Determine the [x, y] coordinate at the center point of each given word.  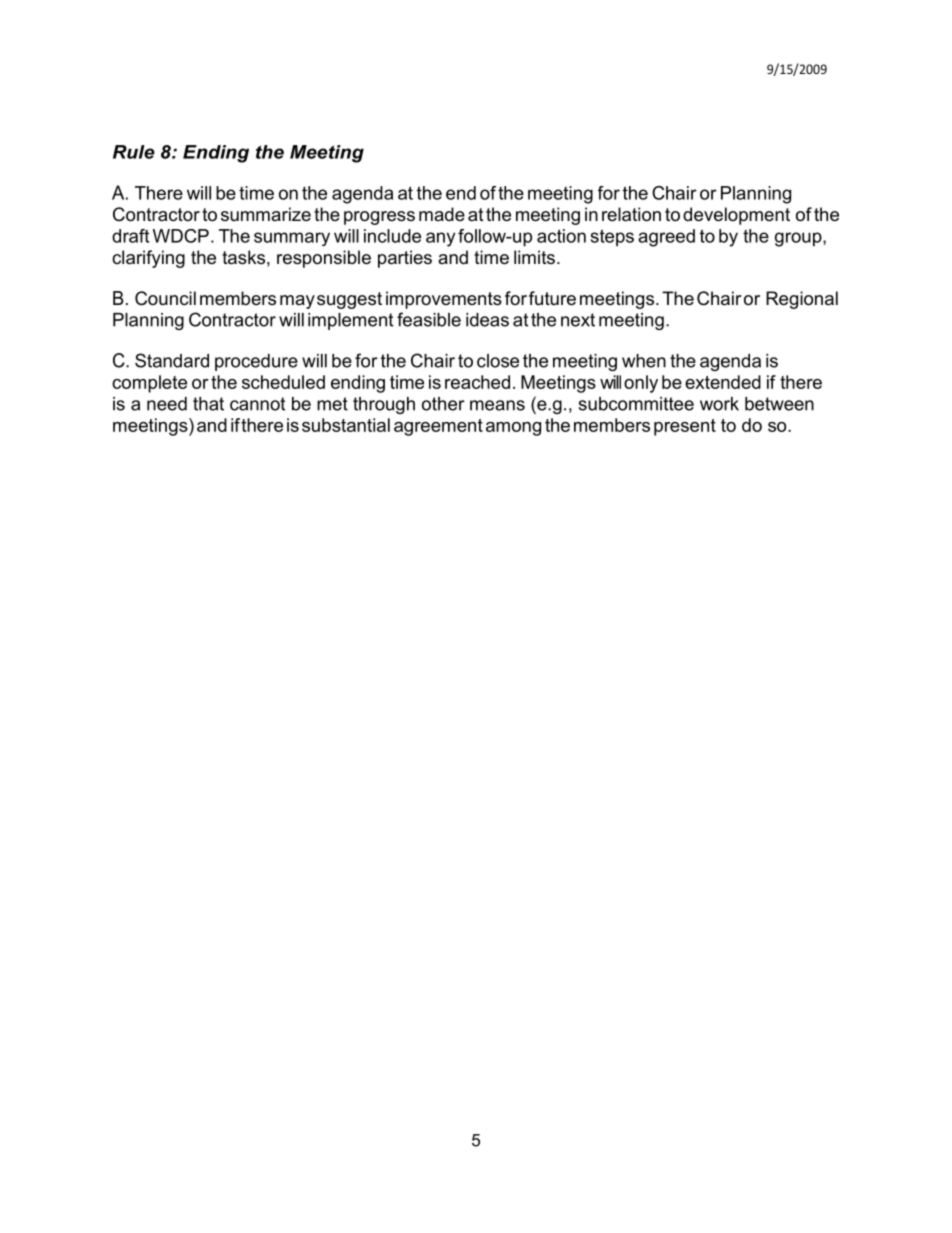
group [799, 239]
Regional [802, 300]
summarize [266, 214]
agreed [666, 238]
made [442, 214]
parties [405, 259]
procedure [256, 362]
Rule [134, 152]
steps [612, 238]
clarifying [148, 259]
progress [379, 218]
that [208, 404]
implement [350, 321]
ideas [487, 320]
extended [723, 382]
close [498, 361]
